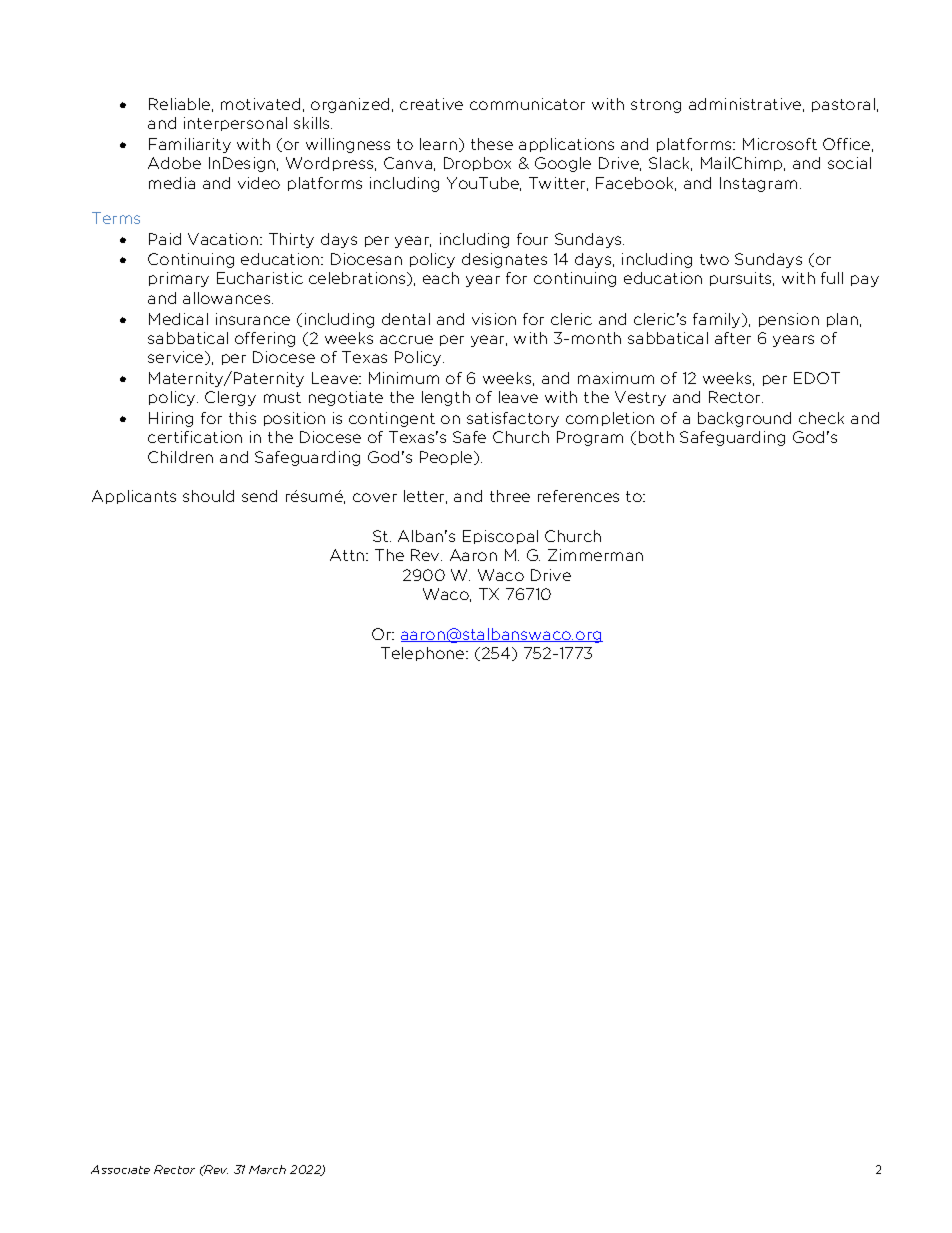  I want to click on March, so click(267, 1169).
